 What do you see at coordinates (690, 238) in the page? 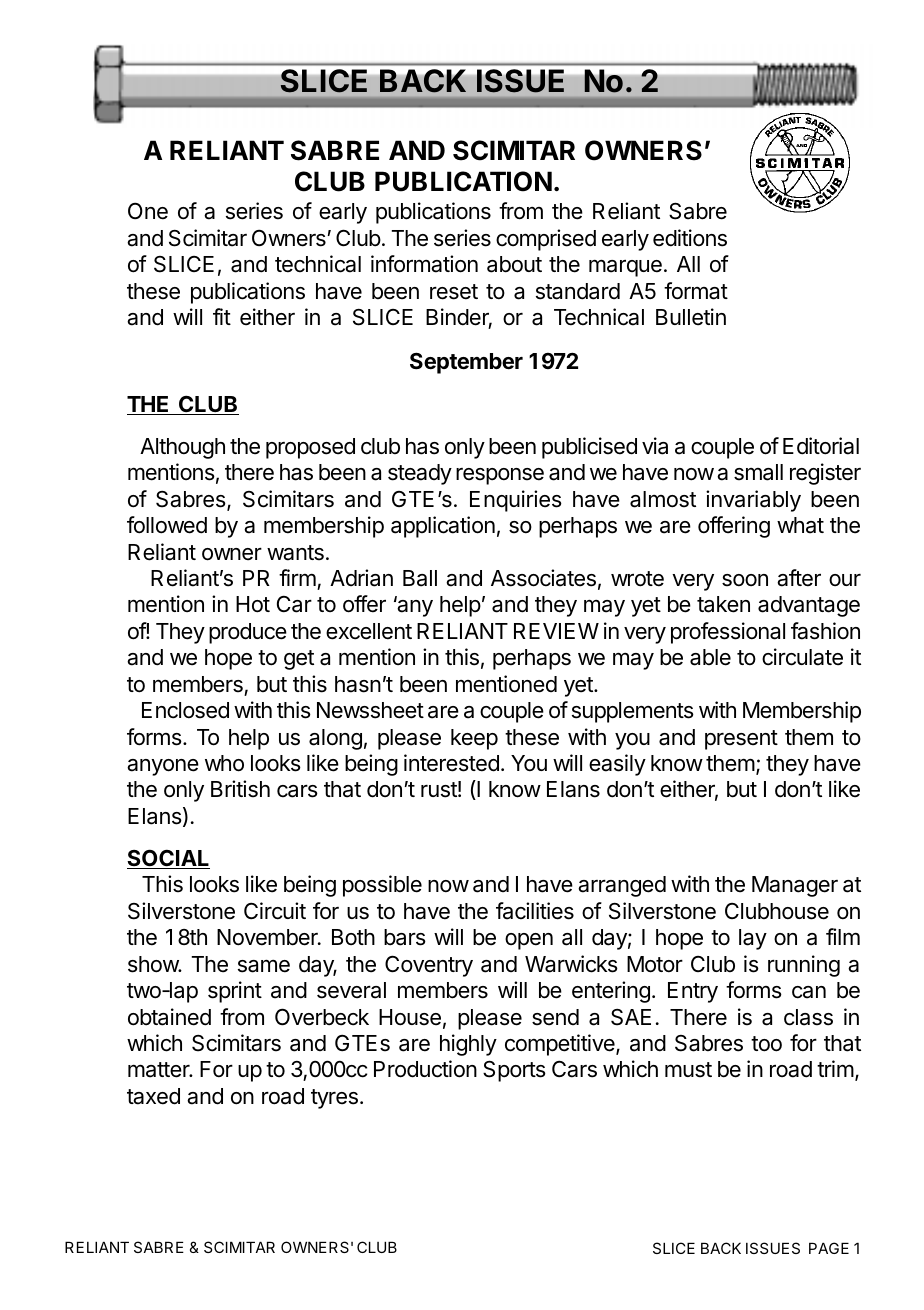
I see `editions` at bounding box center [690, 238].
